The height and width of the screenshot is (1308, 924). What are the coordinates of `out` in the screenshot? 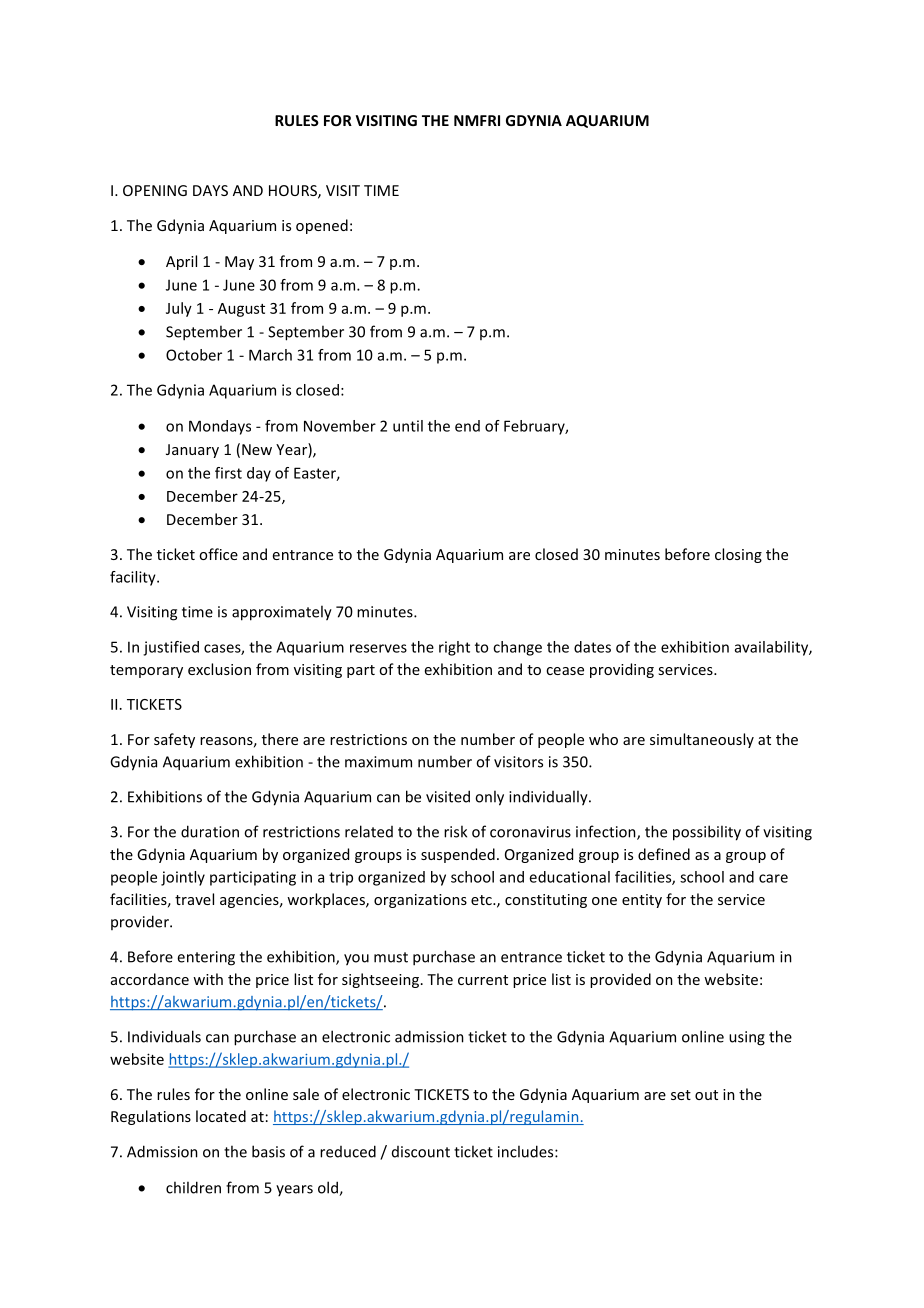 It's located at (706, 1095).
